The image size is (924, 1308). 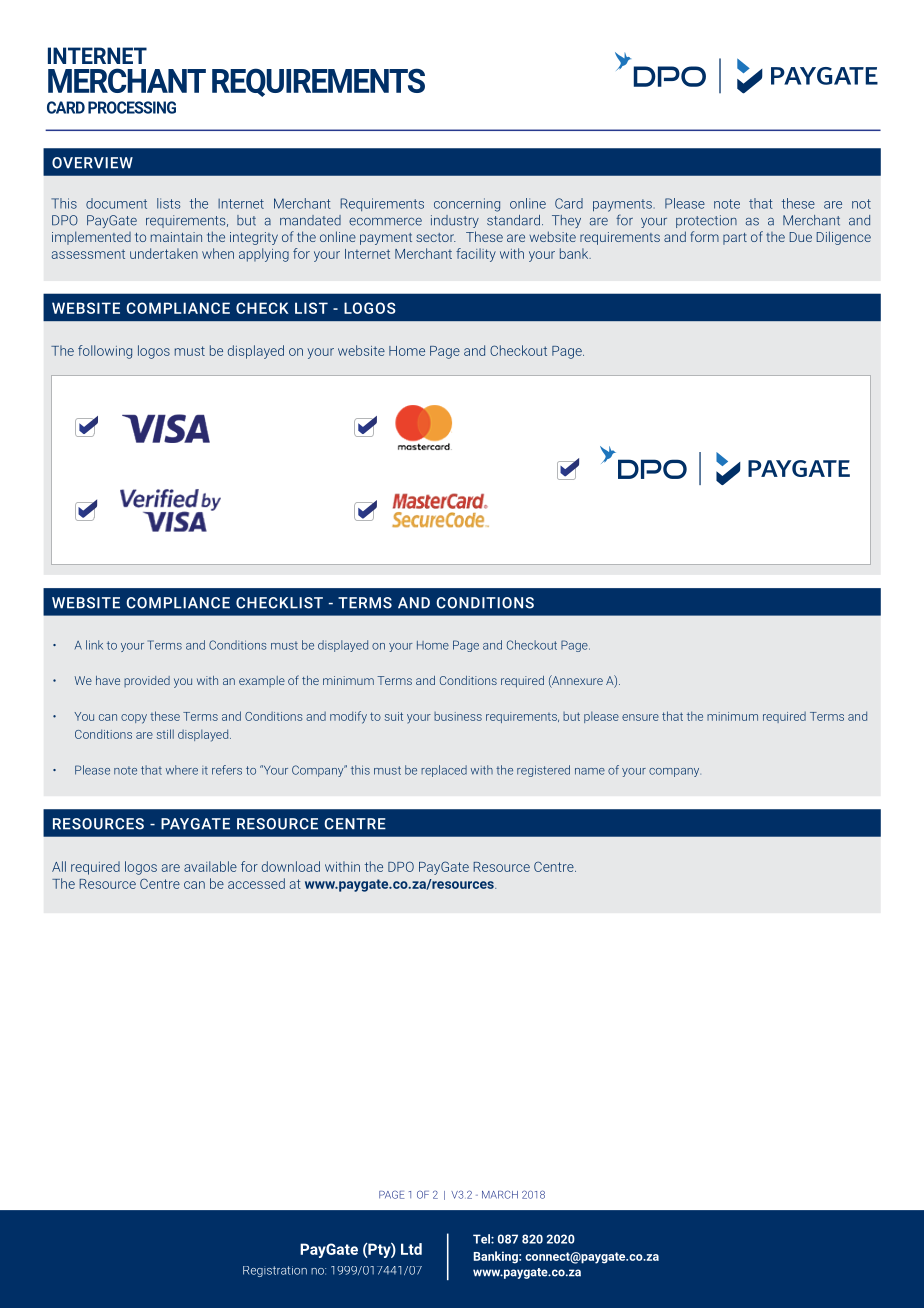 What do you see at coordinates (458, 716) in the screenshot?
I see `business` at bounding box center [458, 716].
